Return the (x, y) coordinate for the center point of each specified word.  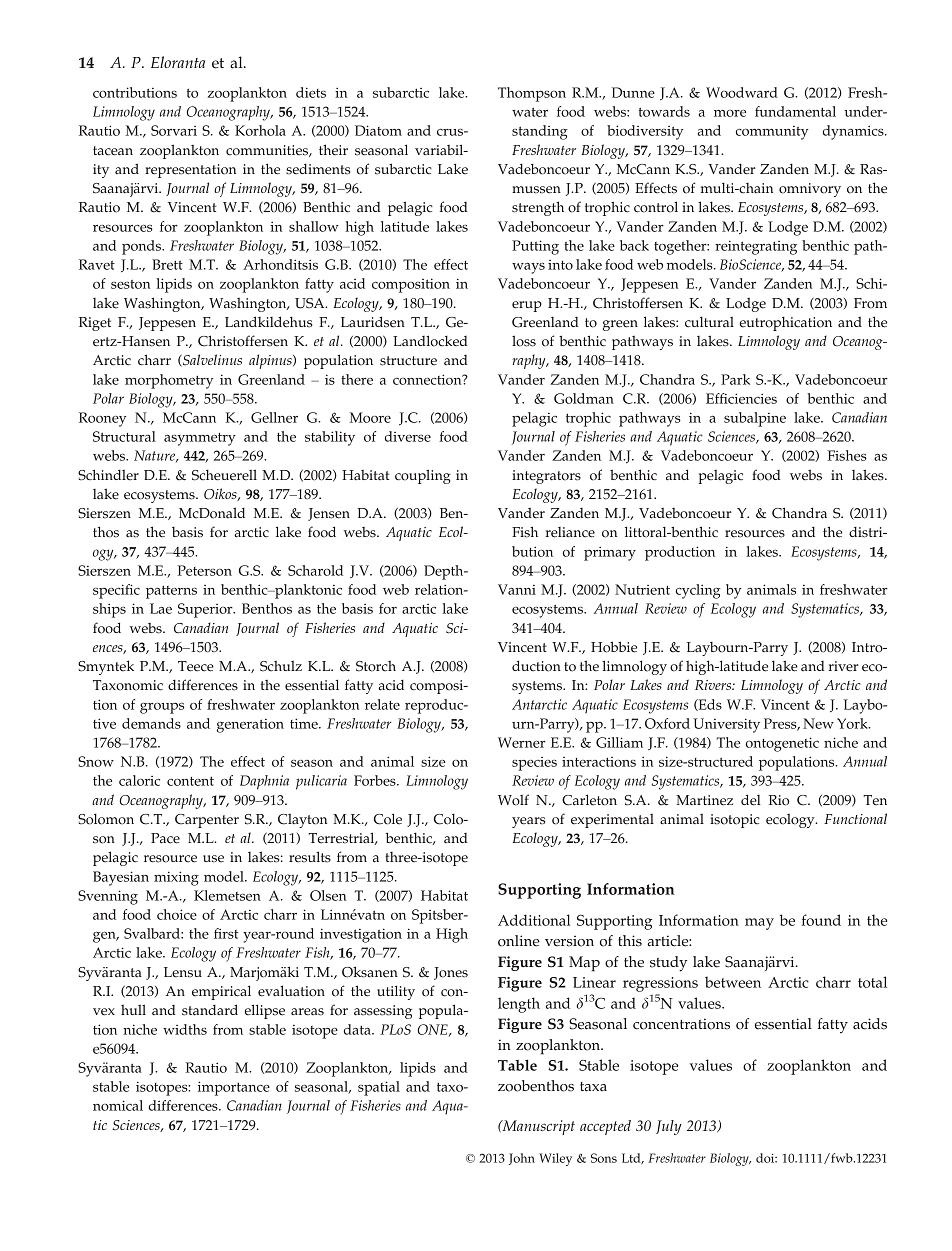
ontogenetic (782, 744)
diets (311, 92)
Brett (167, 264)
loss (524, 341)
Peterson (205, 570)
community (772, 133)
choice (177, 914)
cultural (709, 322)
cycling (698, 591)
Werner (522, 742)
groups (162, 708)
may (759, 924)
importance (234, 1088)
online (518, 941)
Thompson (532, 94)
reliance (570, 532)
